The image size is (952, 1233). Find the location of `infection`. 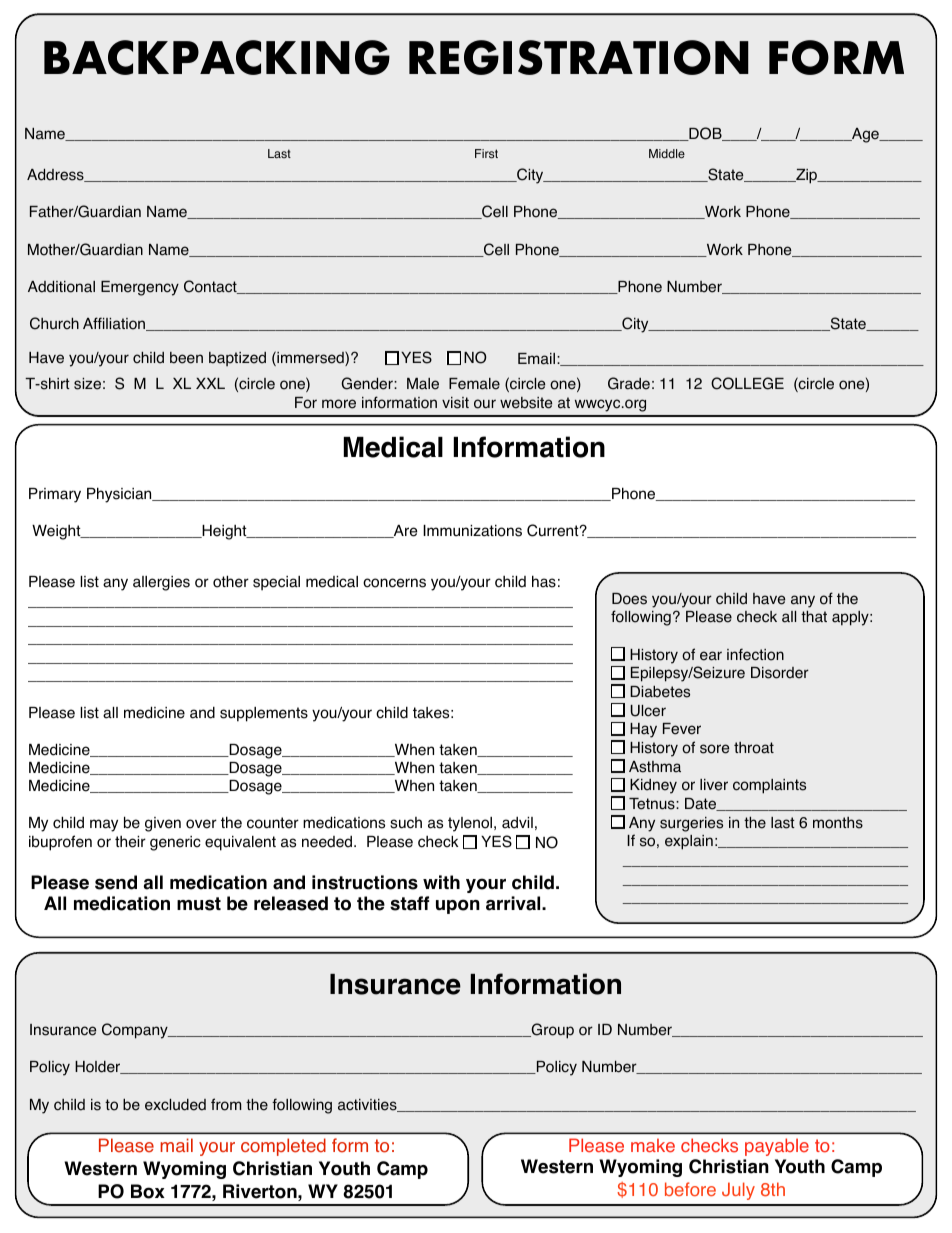

infection is located at coordinates (755, 654).
